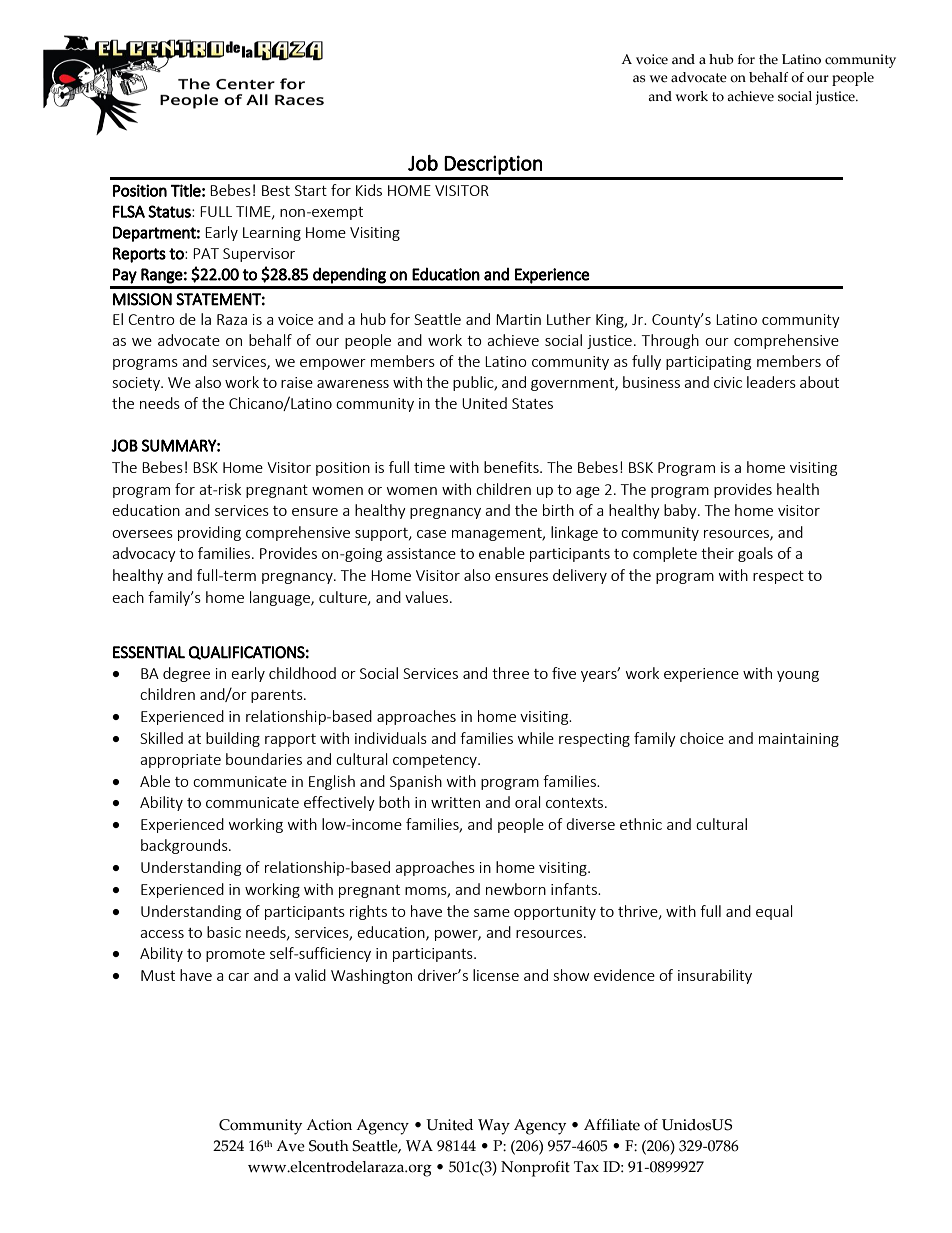 The image size is (952, 1233). Describe the element at coordinates (510, 673) in the document. I see `three` at that location.
